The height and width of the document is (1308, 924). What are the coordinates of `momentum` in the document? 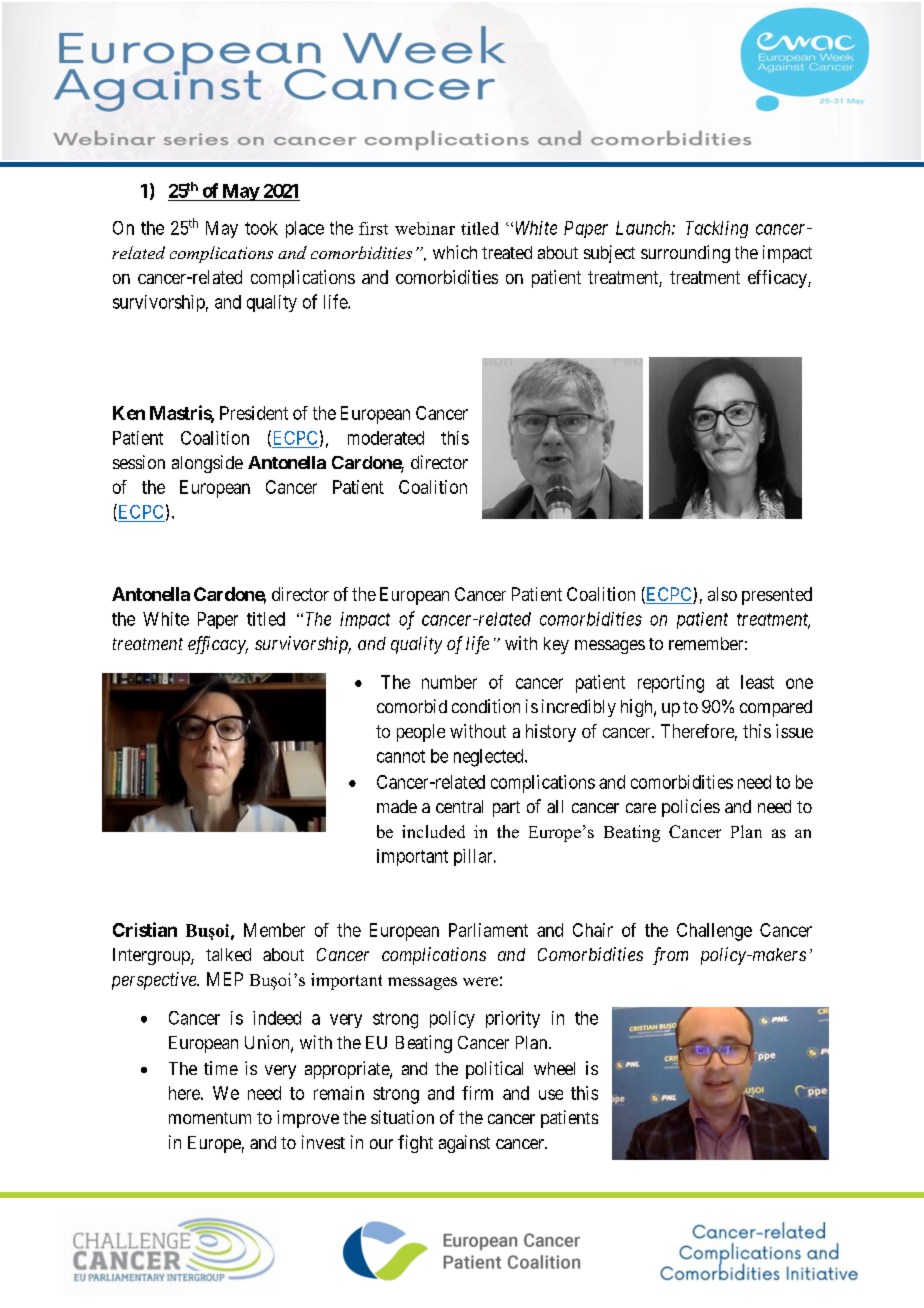 It's located at (210, 1118).
